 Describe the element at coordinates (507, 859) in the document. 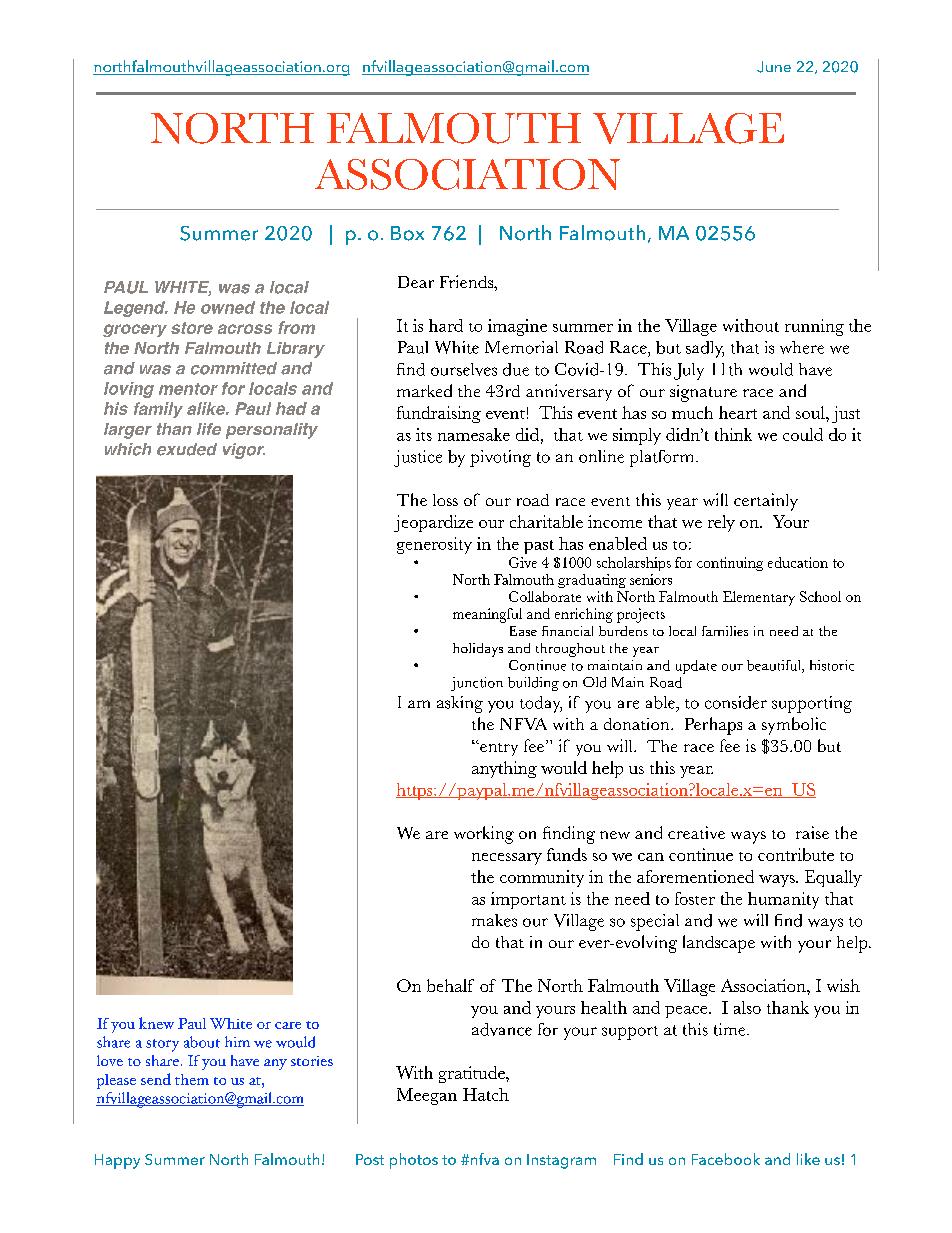

I see `necessary` at that location.
